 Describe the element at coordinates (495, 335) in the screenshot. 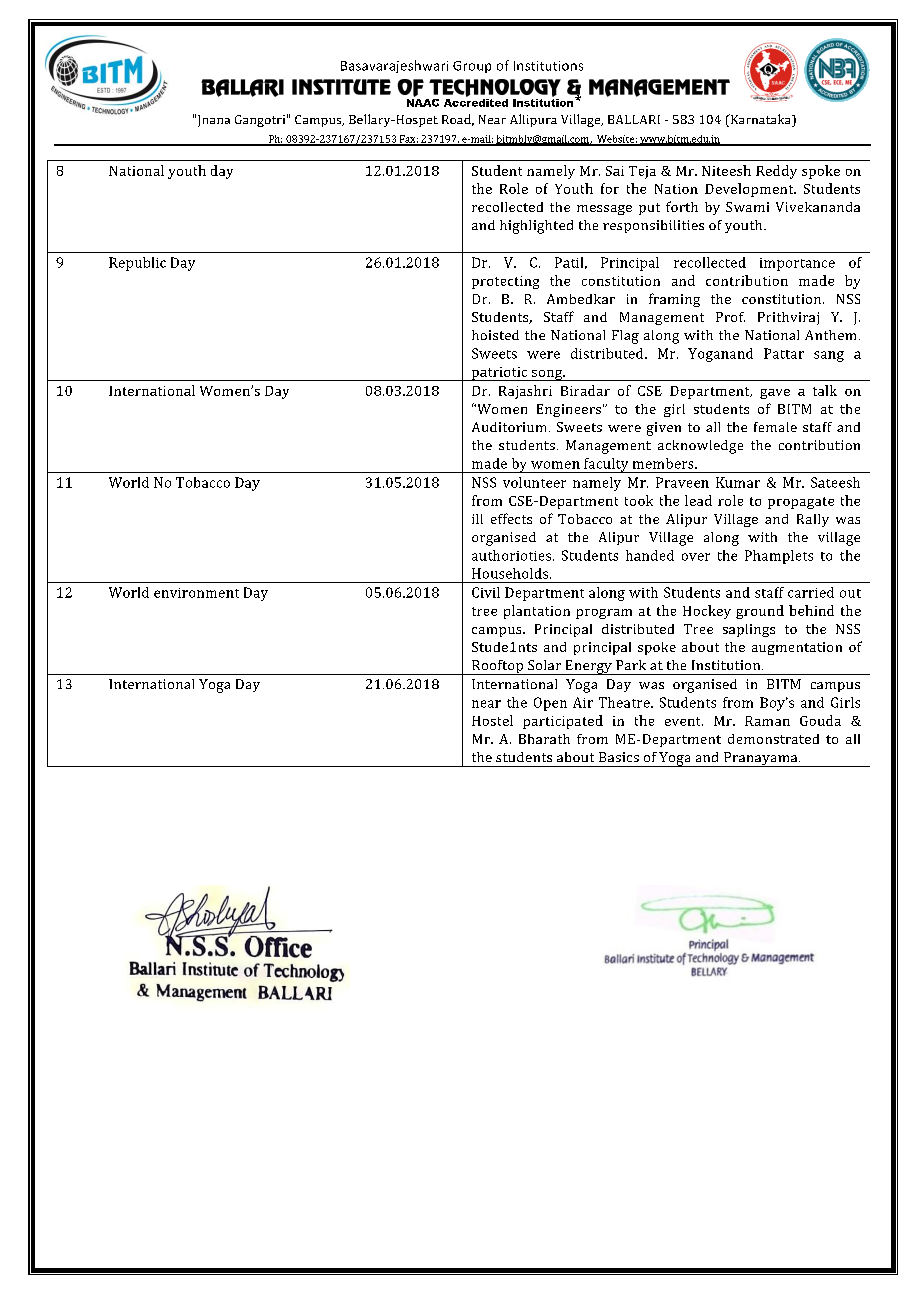

I see `hoisted` at that location.
